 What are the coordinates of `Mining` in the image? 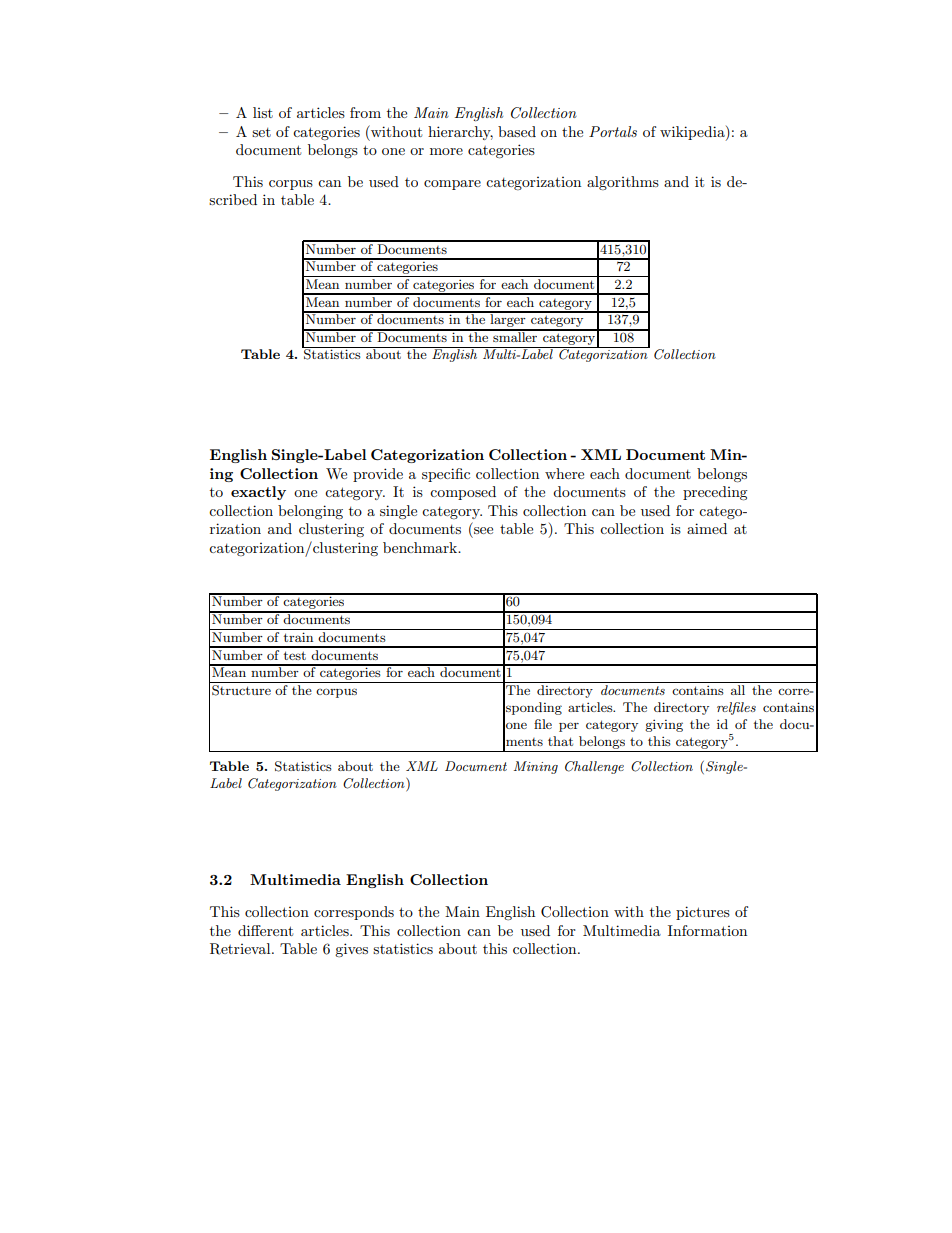 It's located at (536, 767).
